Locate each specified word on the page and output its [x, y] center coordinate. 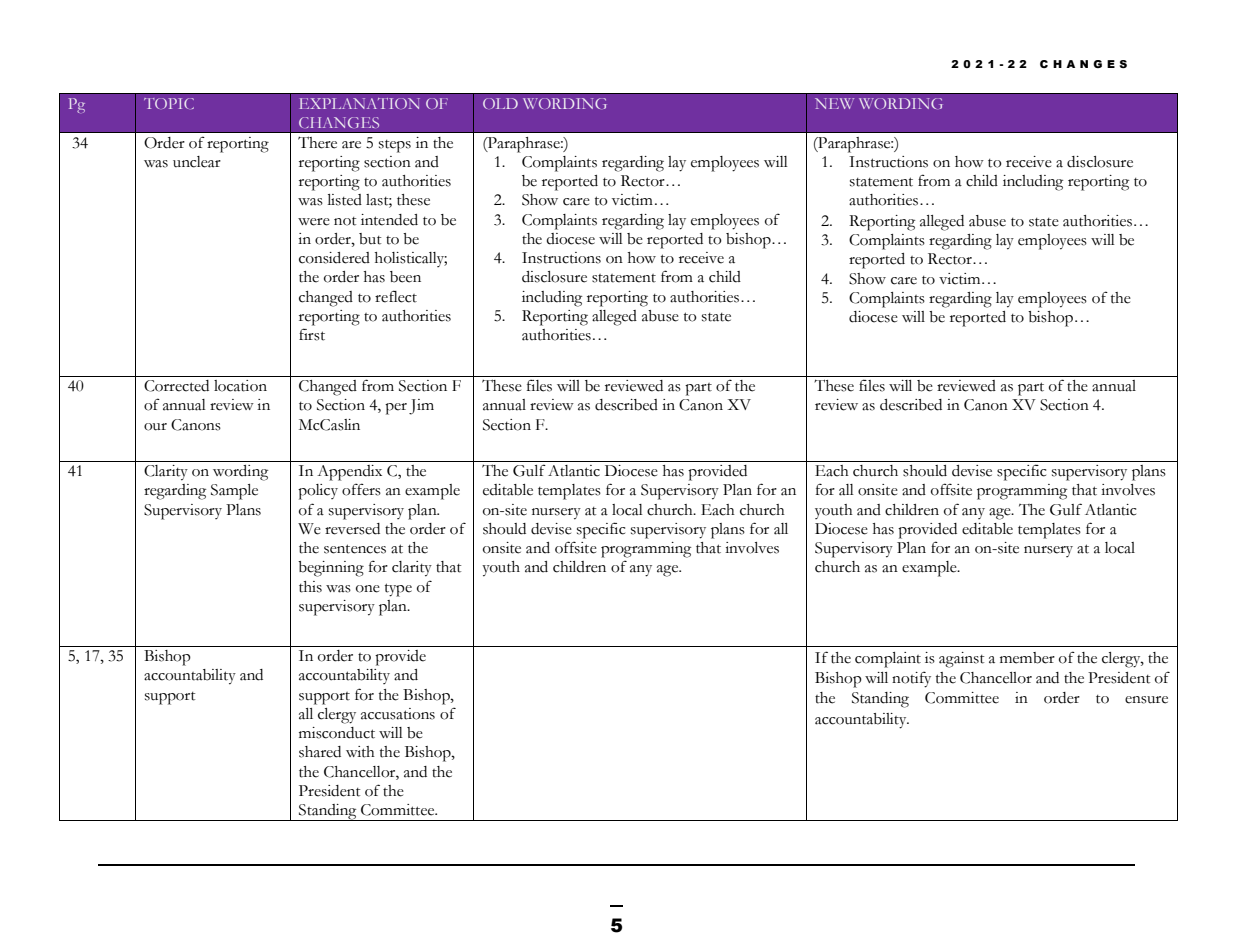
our [155, 427]
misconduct [337, 733]
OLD [500, 103]
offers [361, 489]
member [1027, 658]
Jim [421, 407]
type [398, 590]
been [405, 277]
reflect [396, 296]
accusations [398, 714]
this [310, 587]
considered [334, 258]
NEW [834, 103]
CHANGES [339, 122]
